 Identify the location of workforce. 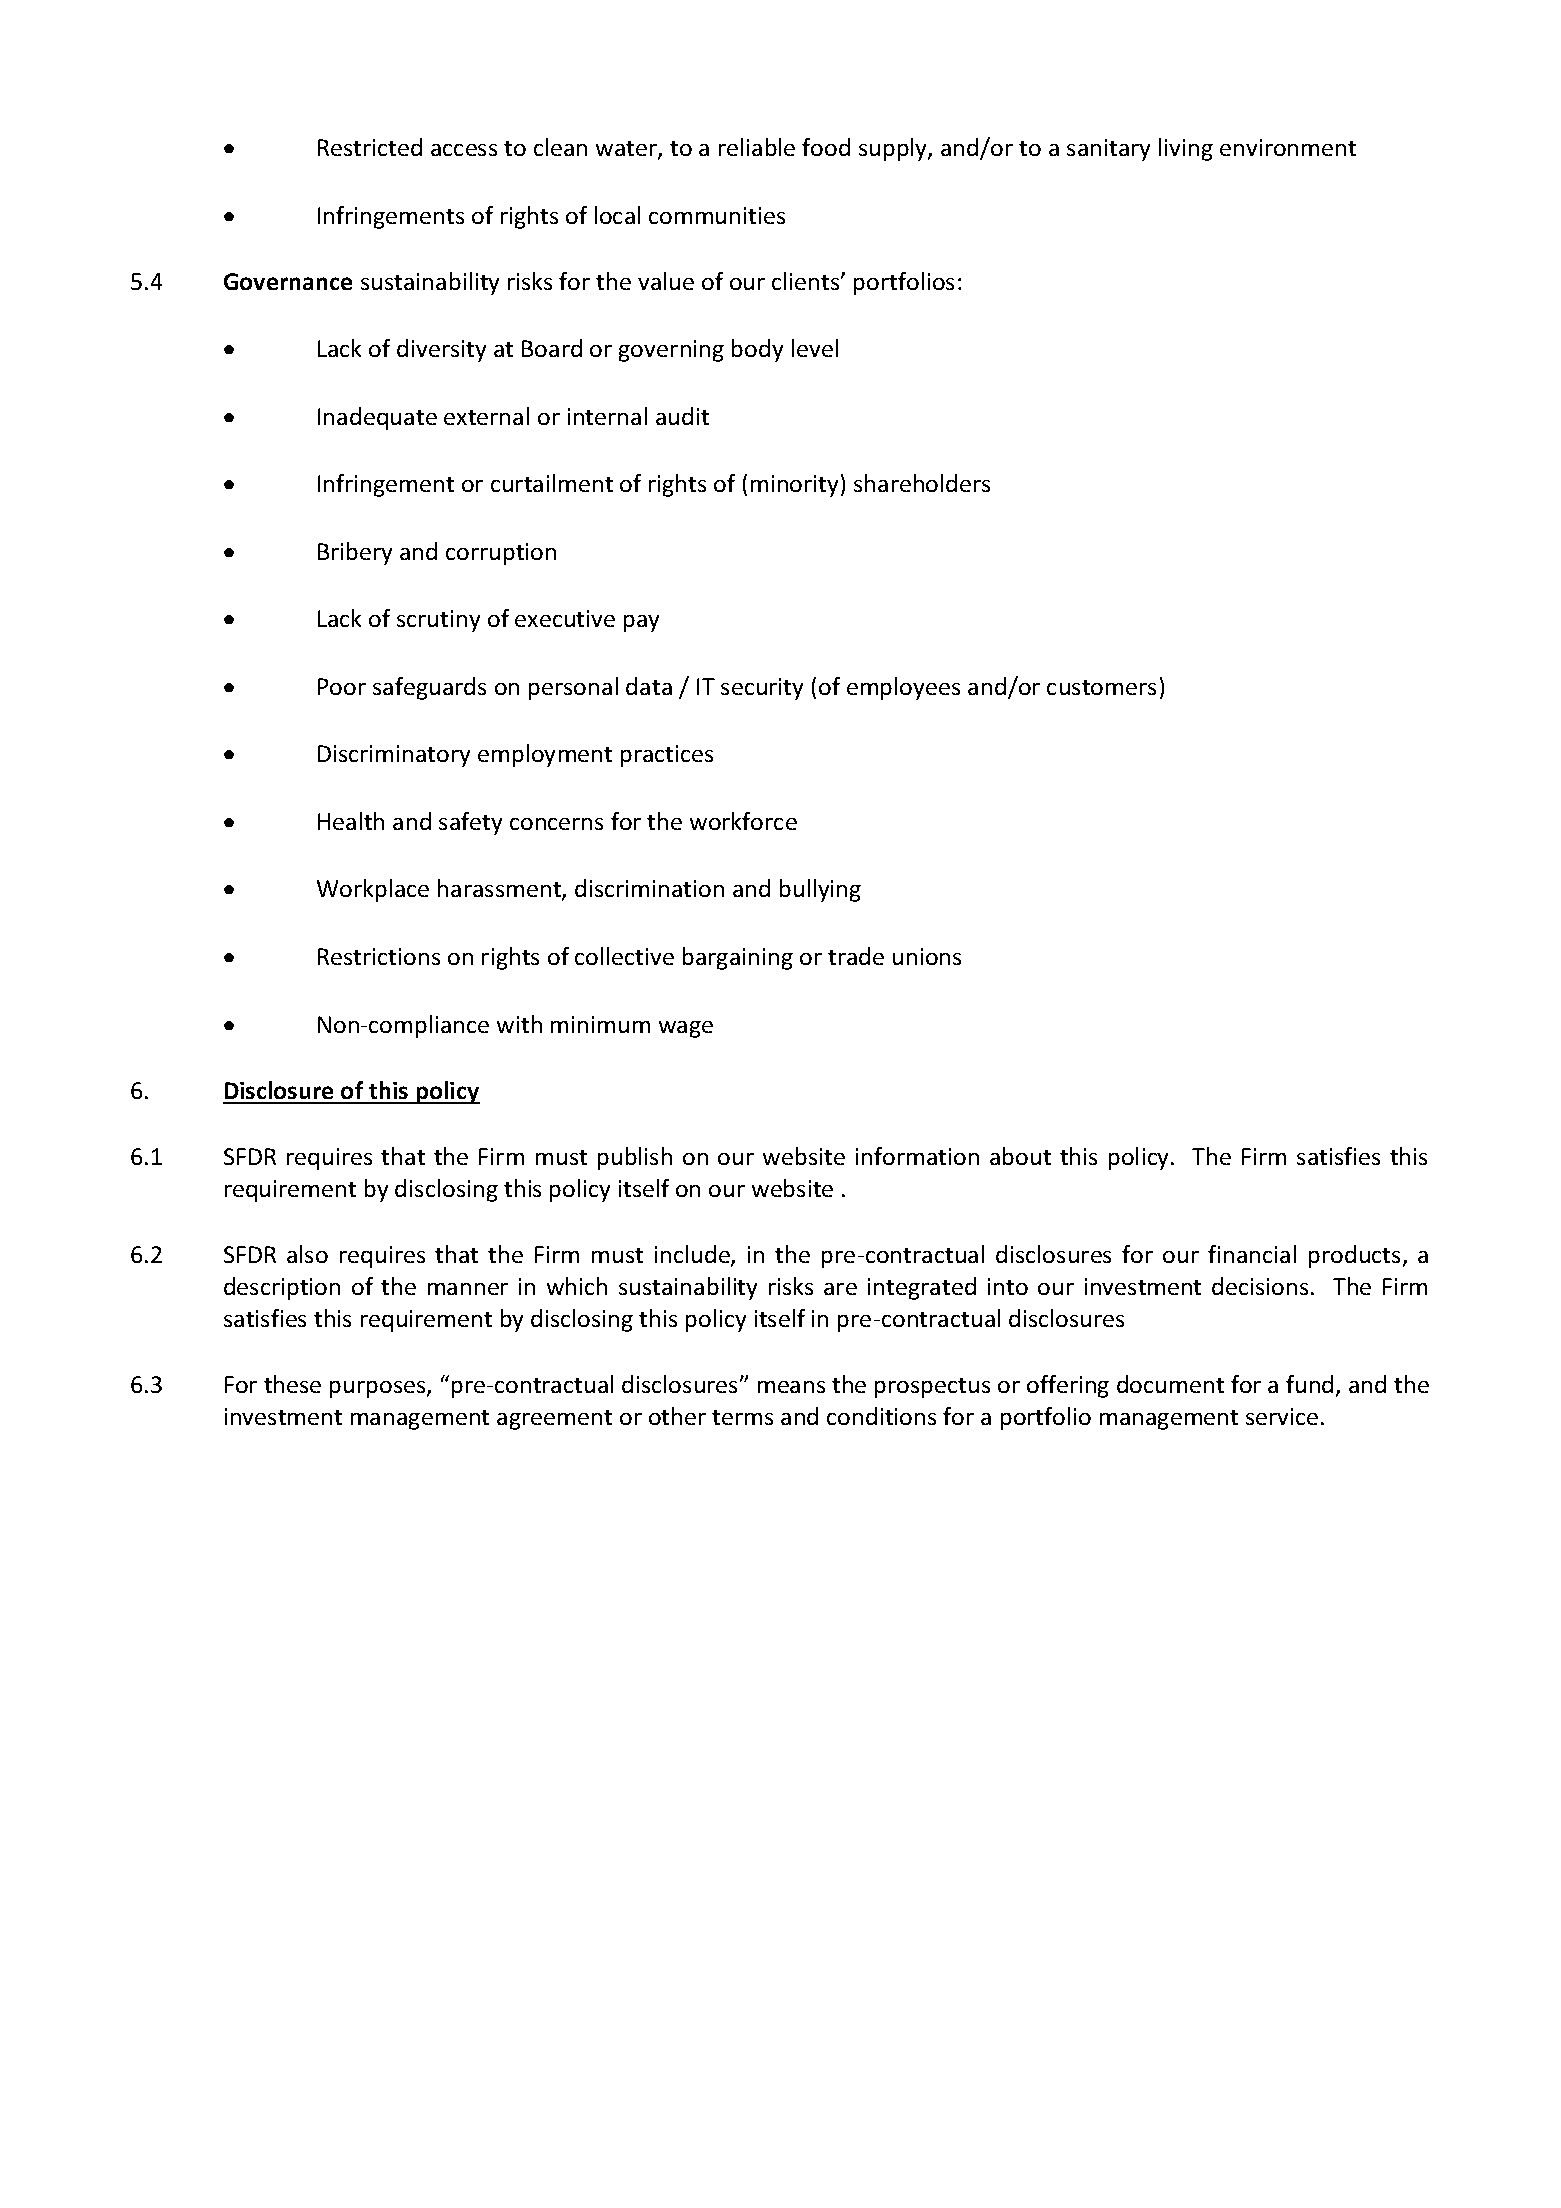
(743, 821).
